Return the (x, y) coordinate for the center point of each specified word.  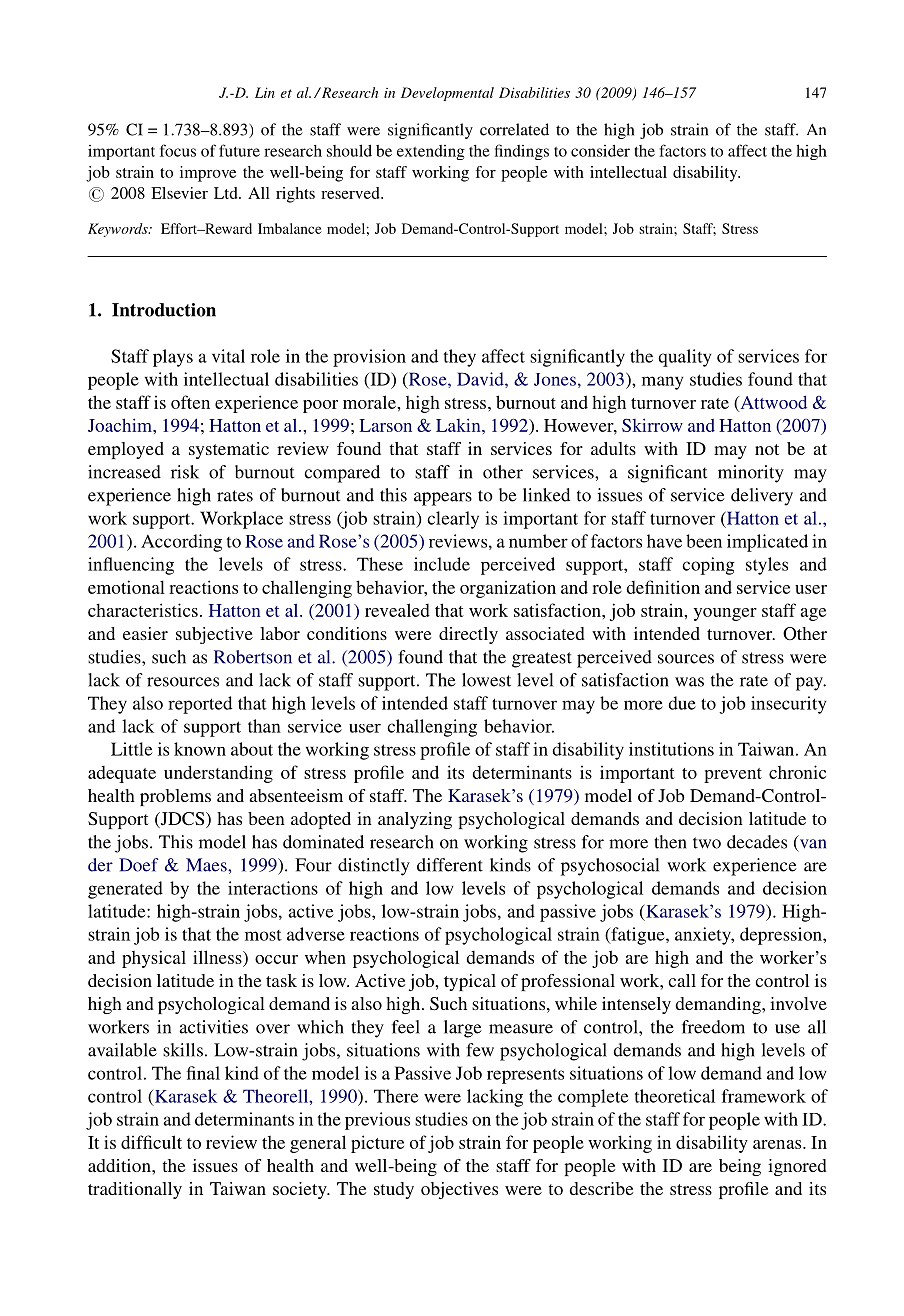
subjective (214, 635)
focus (178, 150)
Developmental (447, 94)
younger (725, 614)
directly (468, 635)
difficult (151, 1142)
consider (600, 151)
